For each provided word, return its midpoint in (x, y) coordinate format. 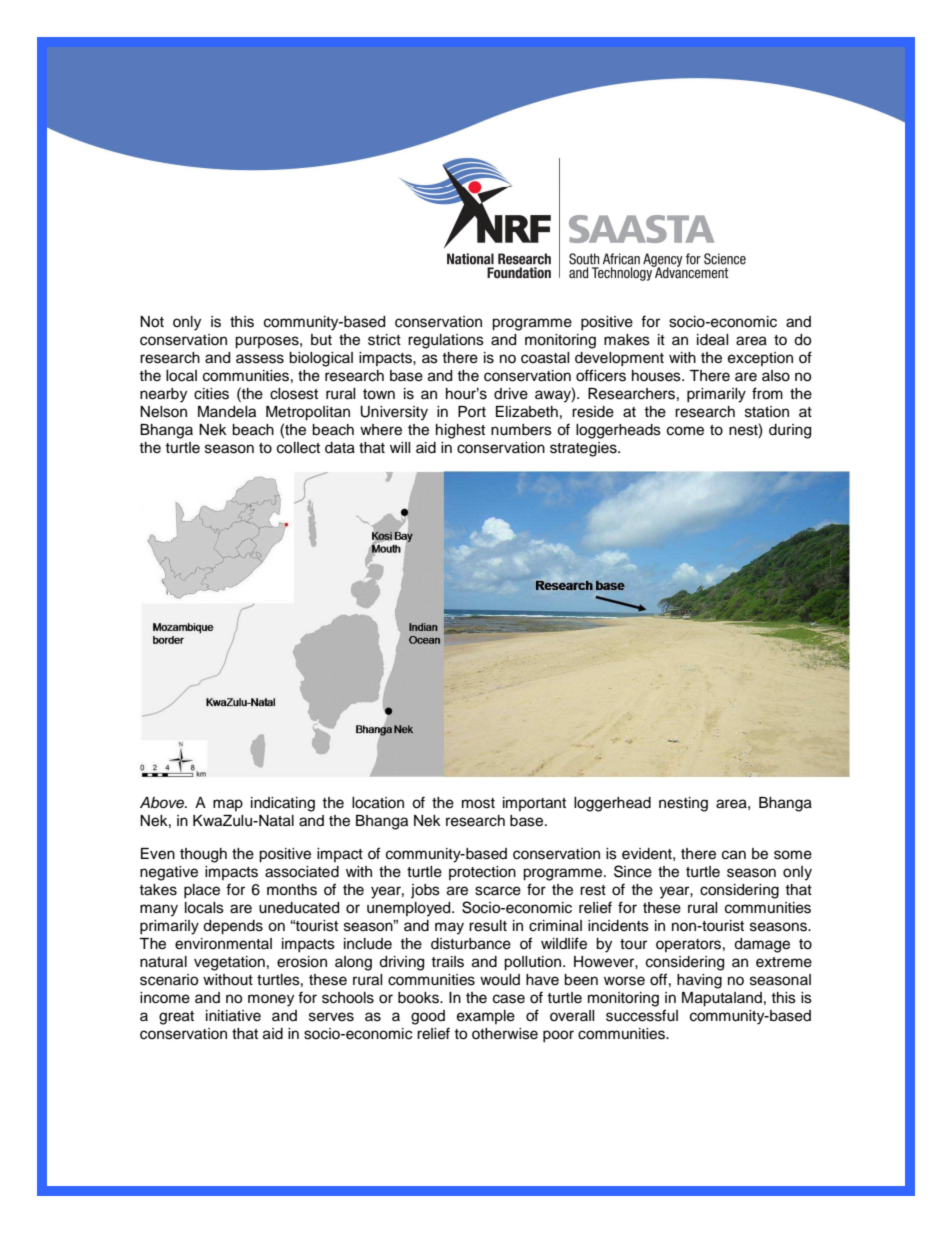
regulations (446, 341)
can (734, 855)
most (478, 803)
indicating (283, 804)
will (400, 447)
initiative (233, 1016)
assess (260, 359)
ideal (712, 340)
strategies (584, 449)
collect (298, 448)
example (486, 1017)
